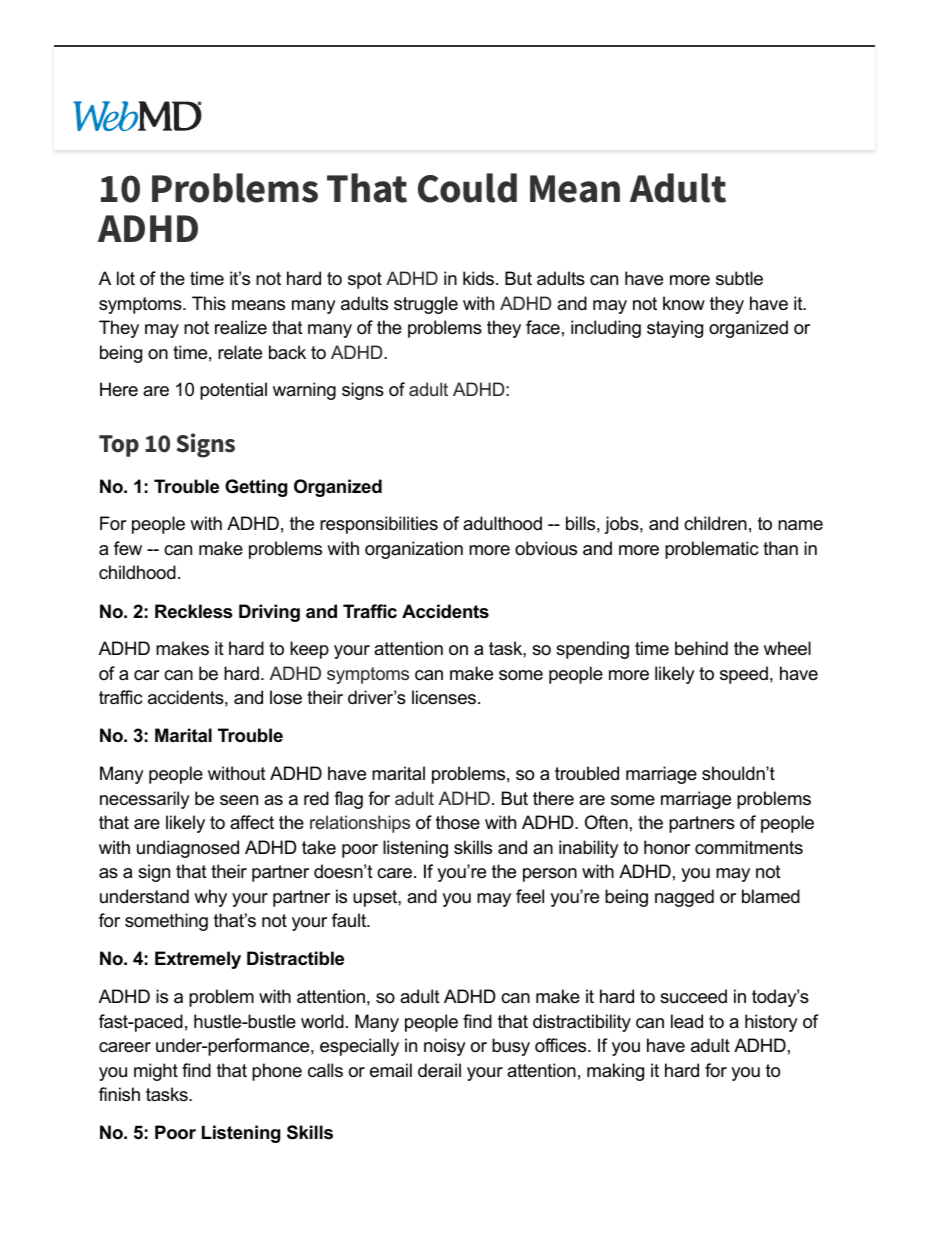  Describe the element at coordinates (126, 278) in the screenshot. I see `lot` at that location.
